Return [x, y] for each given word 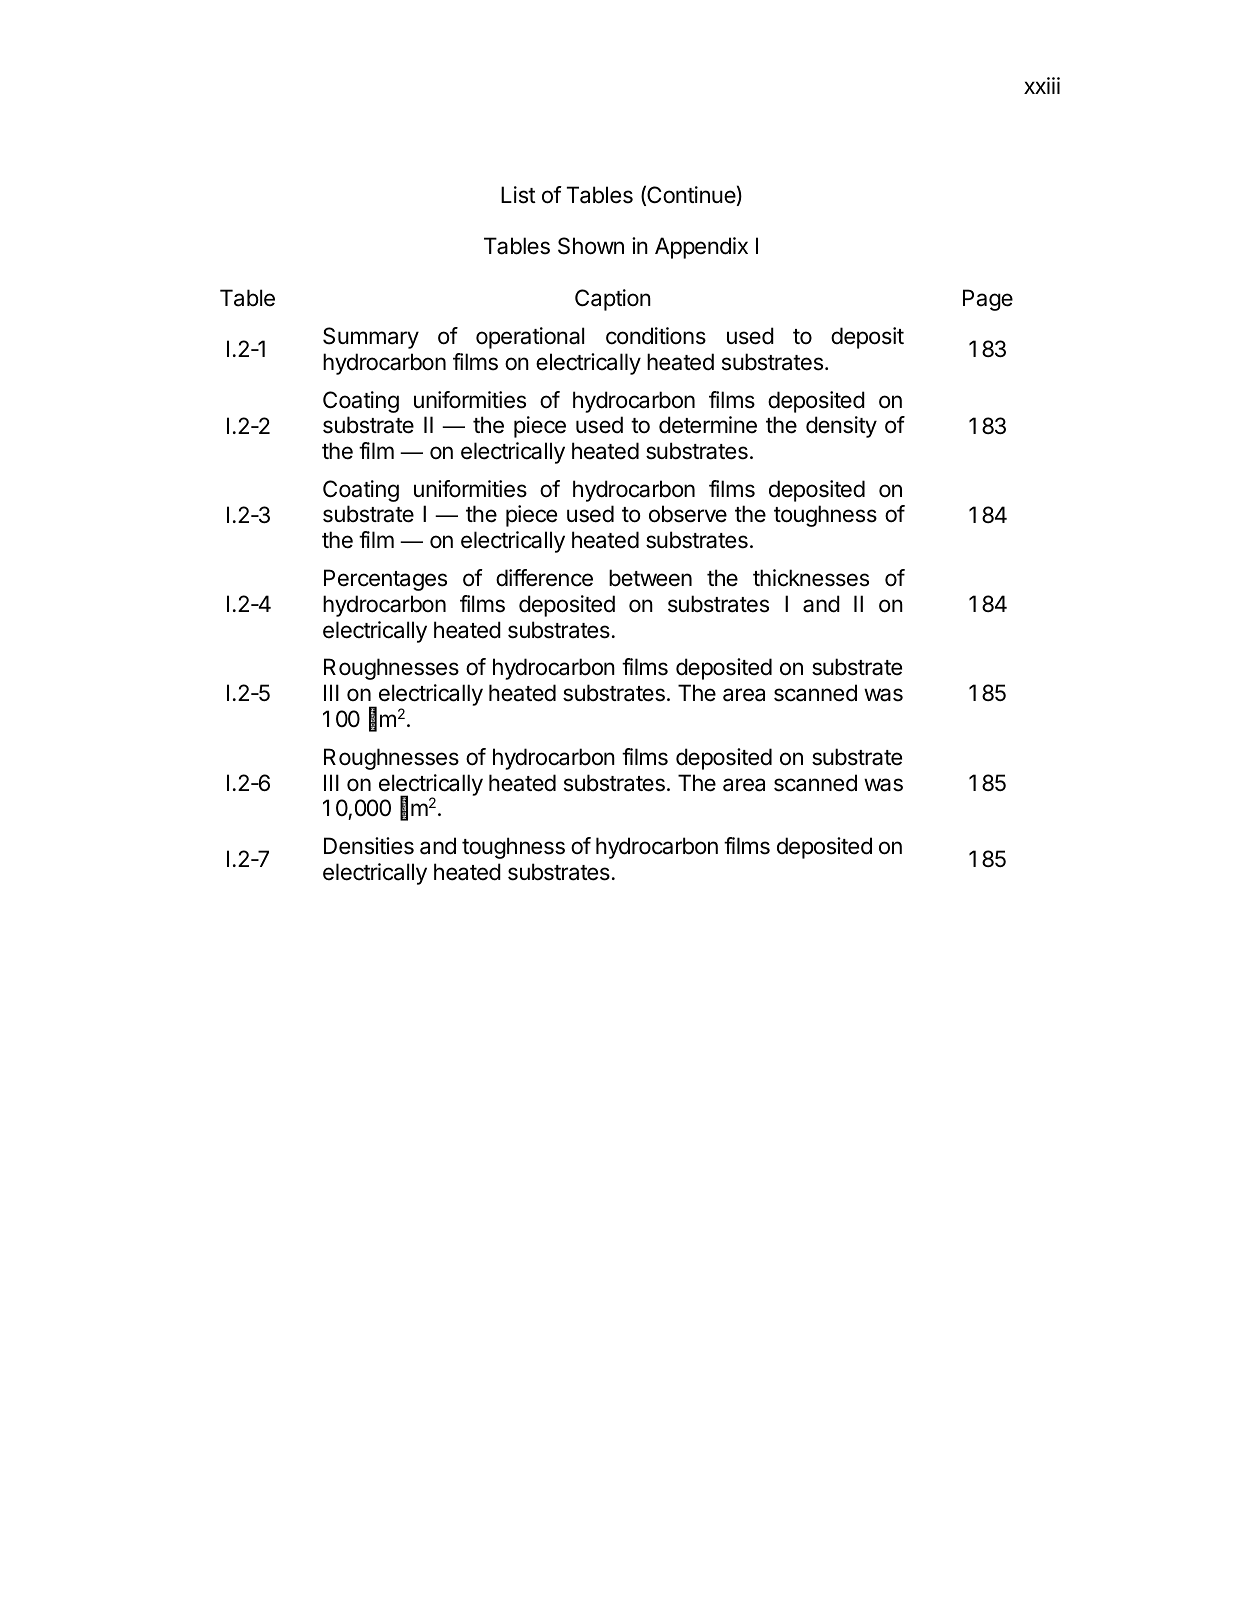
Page [988, 300]
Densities [369, 846]
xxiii [1042, 85]
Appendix [701, 248]
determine [708, 425]
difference [544, 578]
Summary [371, 338]
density [841, 427]
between [650, 578]
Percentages [385, 580]
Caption [613, 300]
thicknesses [811, 578]
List [518, 195]
